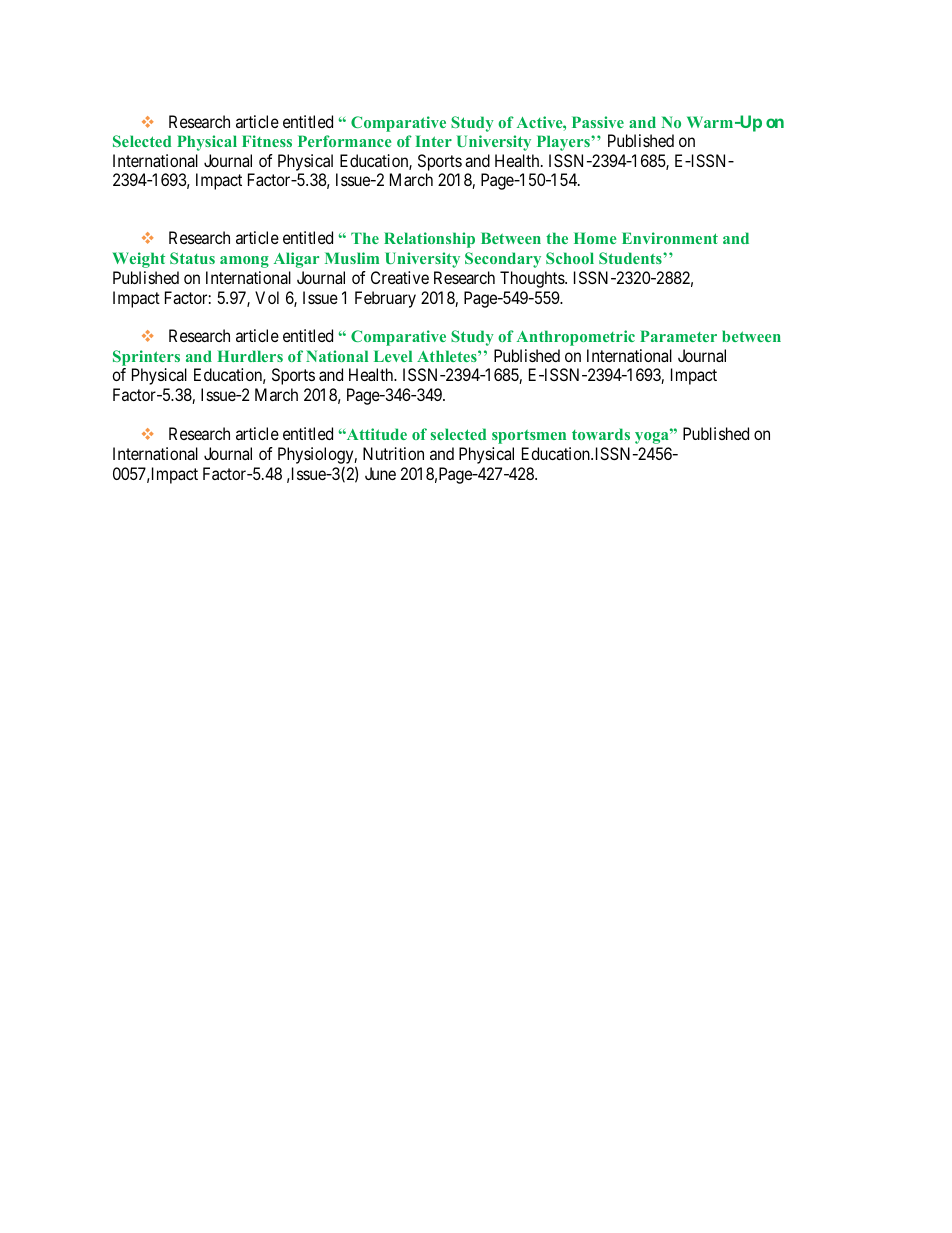  What do you see at coordinates (533, 279) in the document?
I see `Thoughts` at bounding box center [533, 279].
